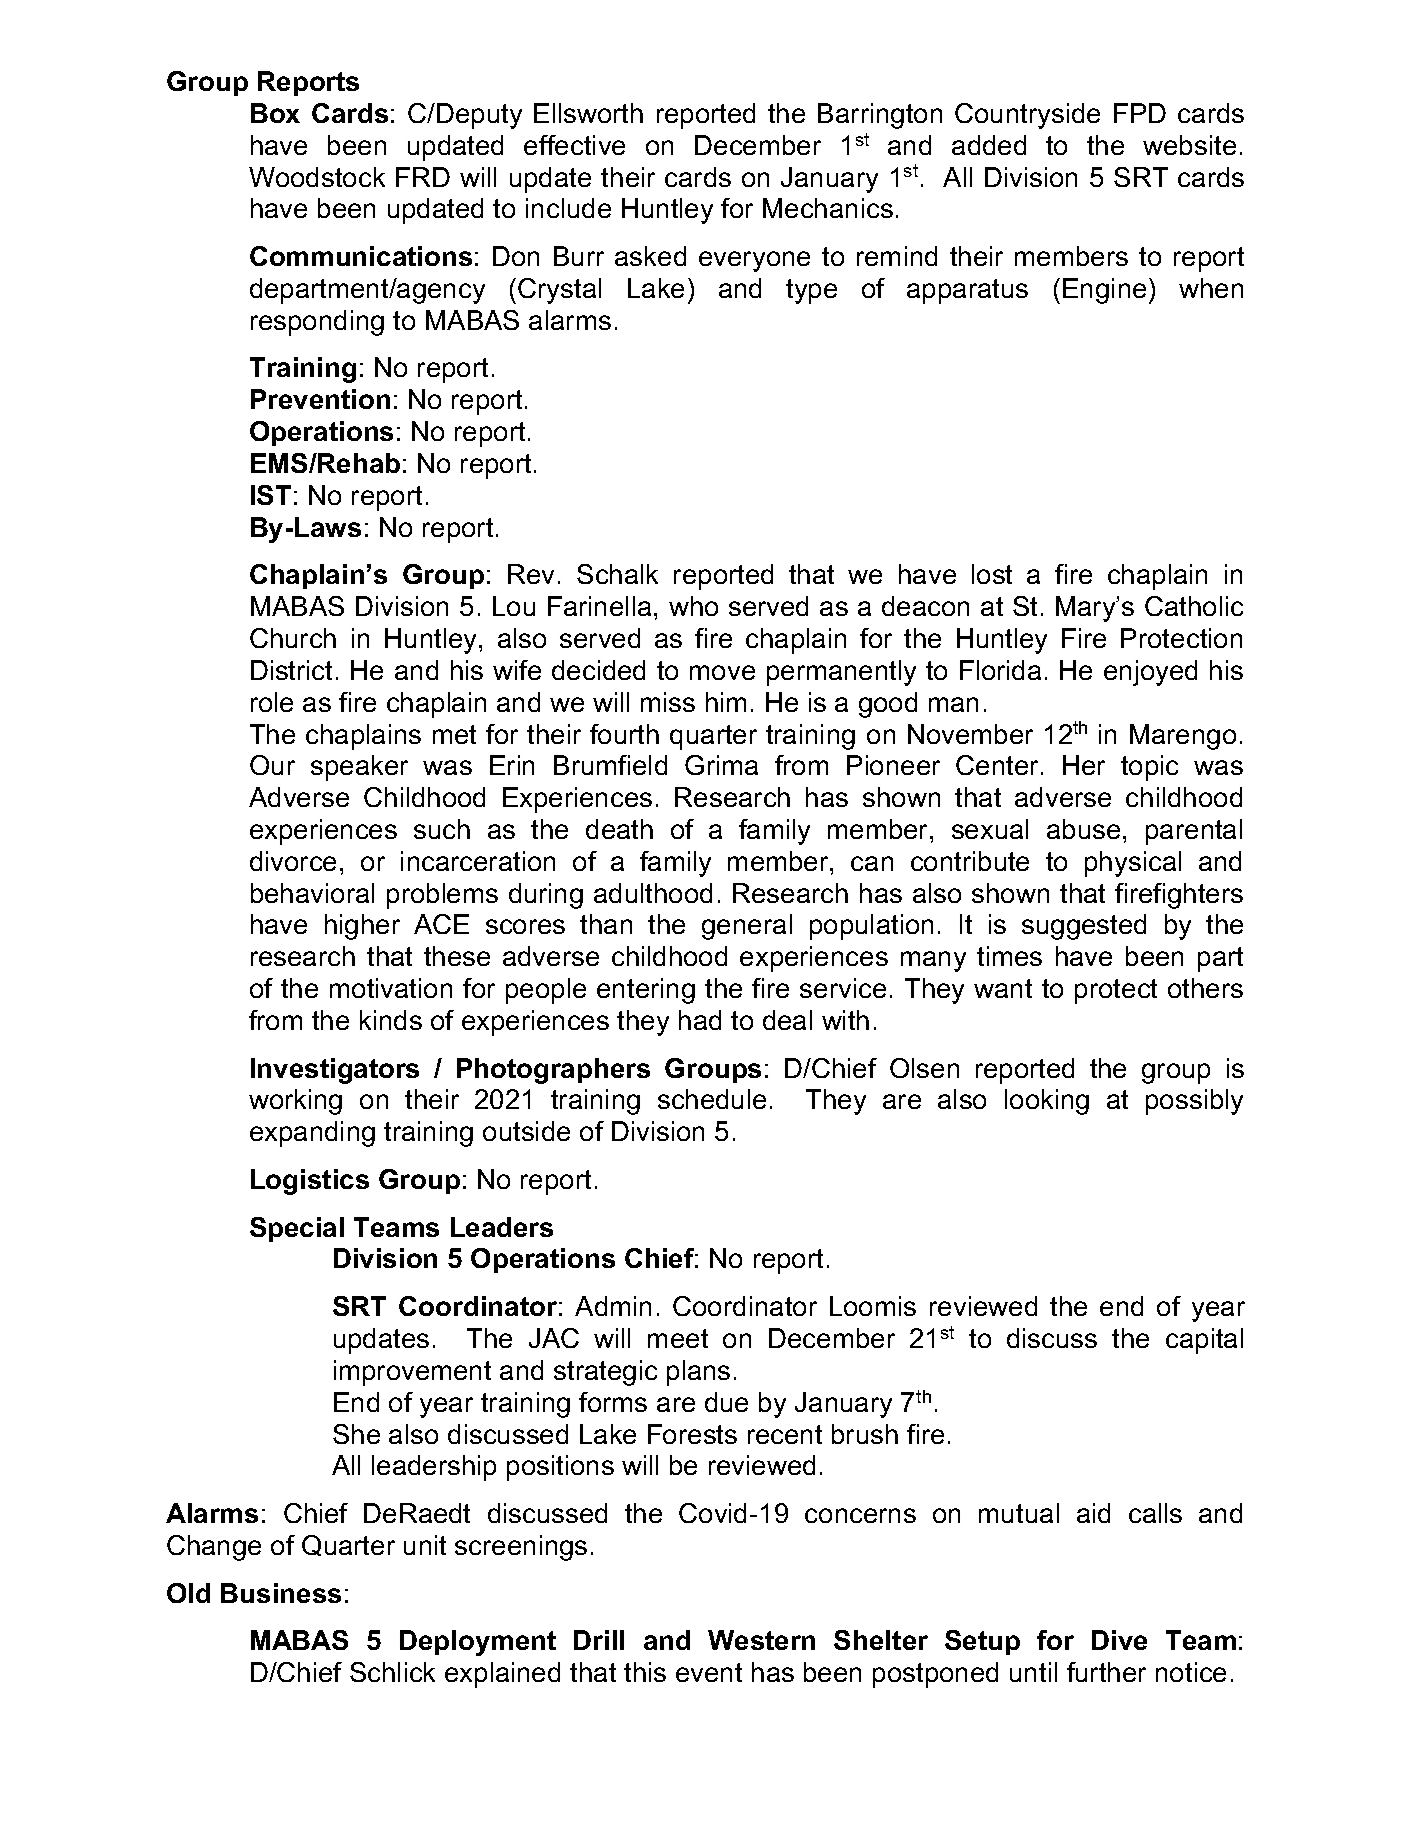  Describe the element at coordinates (281, 1593) in the screenshot. I see `Business` at that location.
